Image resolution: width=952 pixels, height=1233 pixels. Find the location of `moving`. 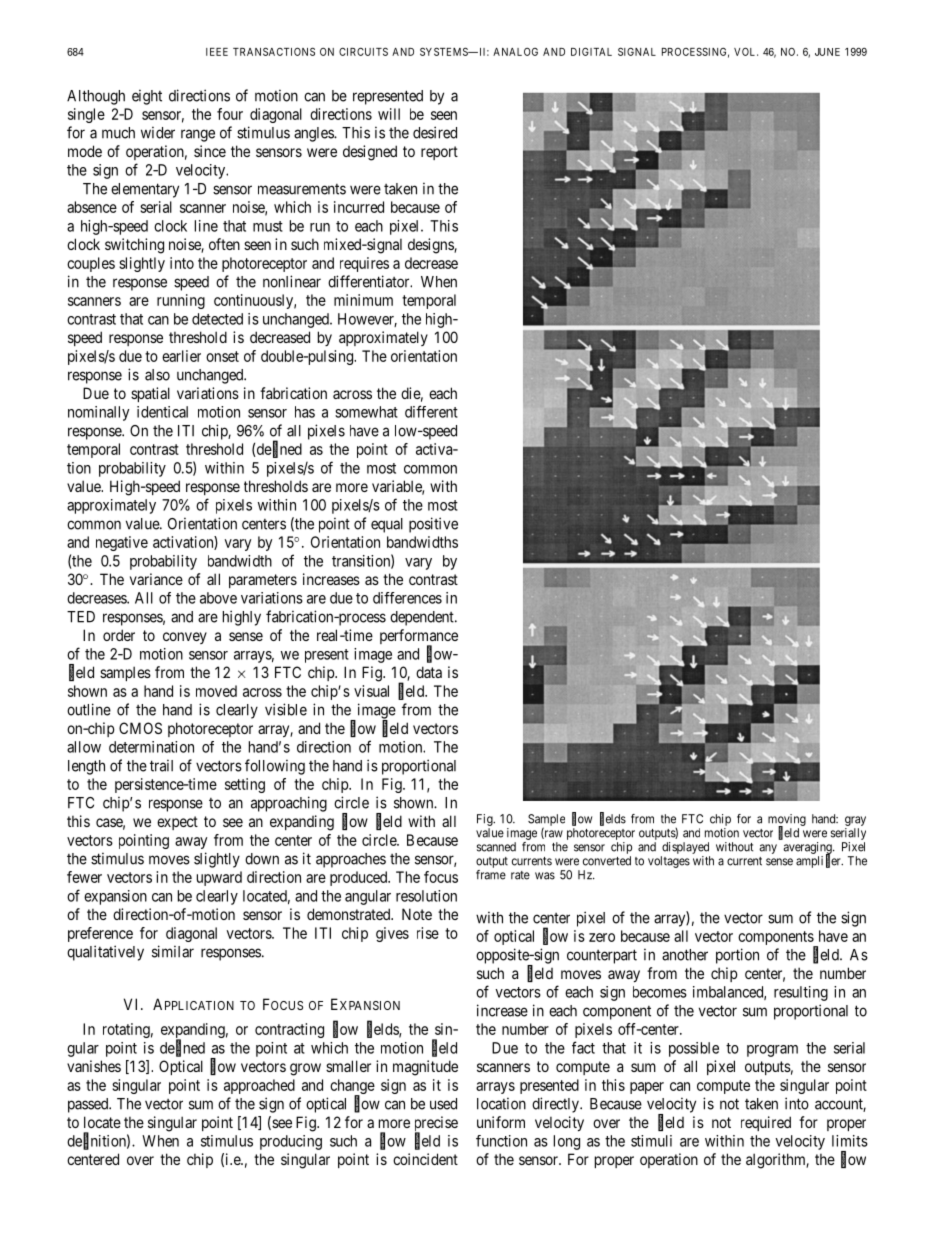

moving is located at coordinates (787, 821).
